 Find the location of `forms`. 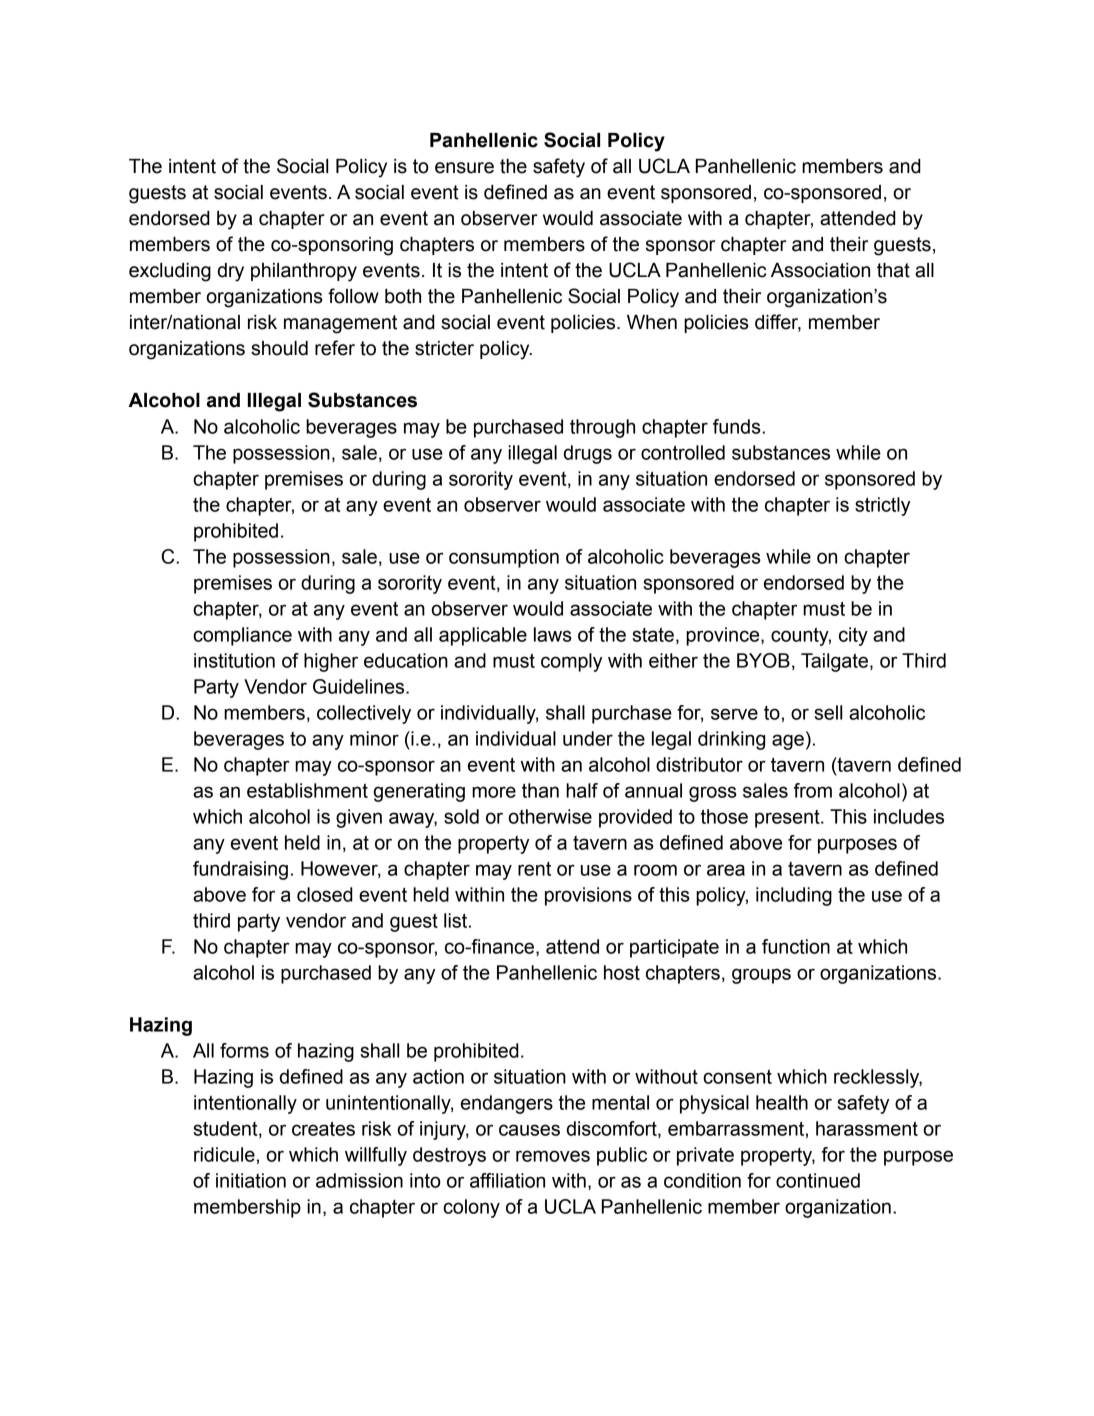

forms is located at coordinates (244, 1050).
